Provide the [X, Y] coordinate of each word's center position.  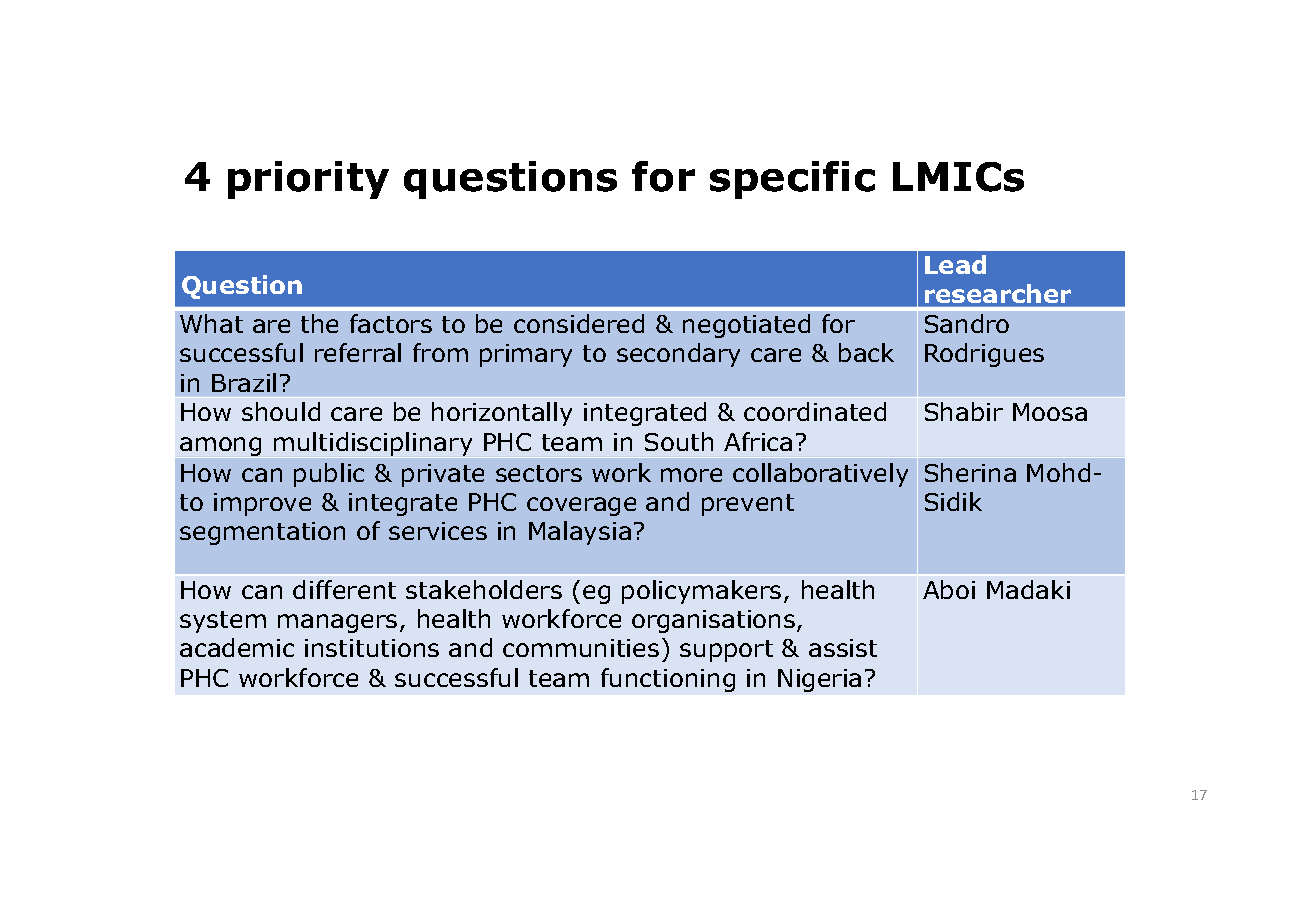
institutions [372, 648]
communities [581, 648]
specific [792, 180]
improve [262, 504]
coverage [581, 506]
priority [308, 180]
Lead [955, 264]
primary [526, 355]
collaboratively [820, 475]
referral [358, 352]
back [866, 352]
